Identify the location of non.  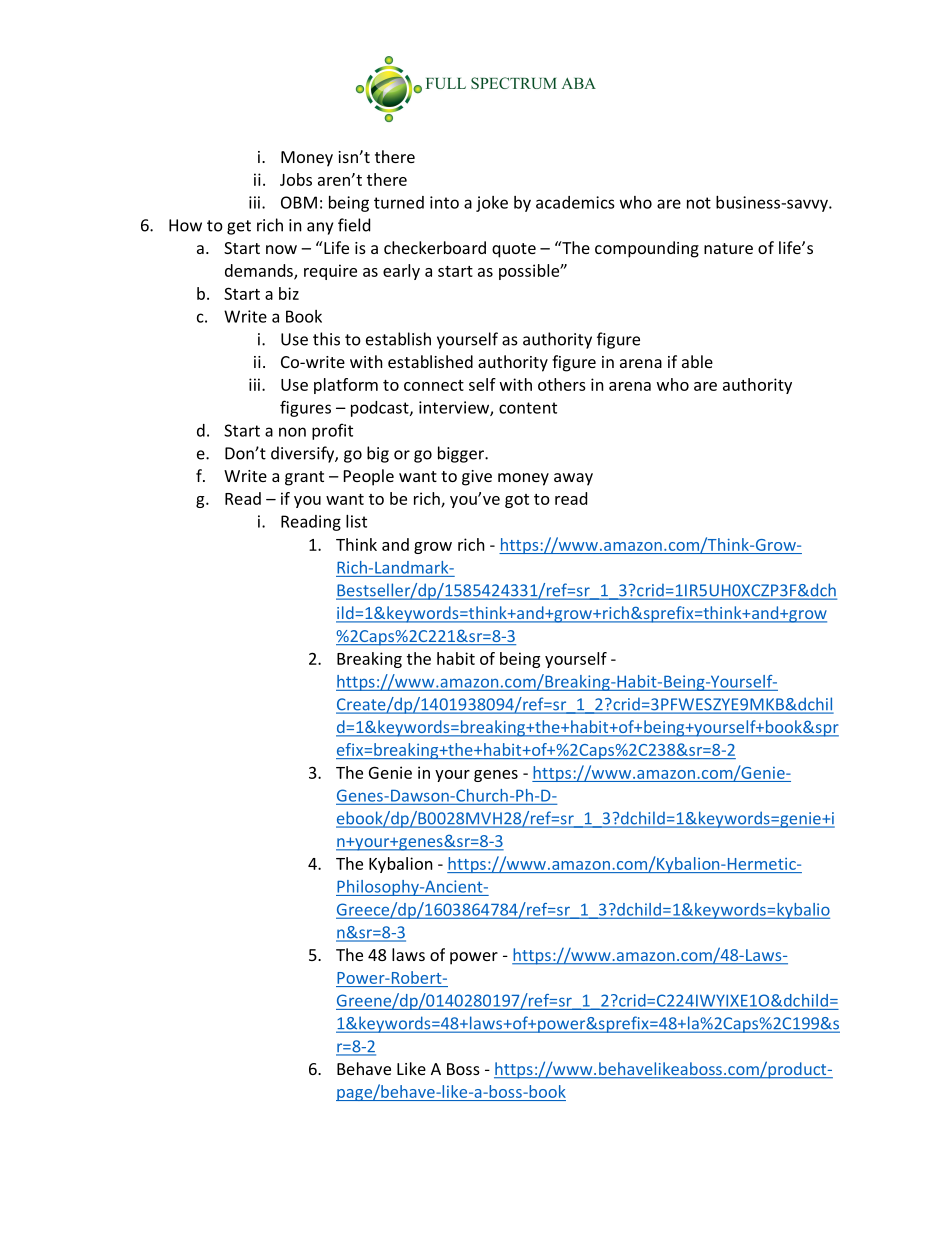
(292, 432).
